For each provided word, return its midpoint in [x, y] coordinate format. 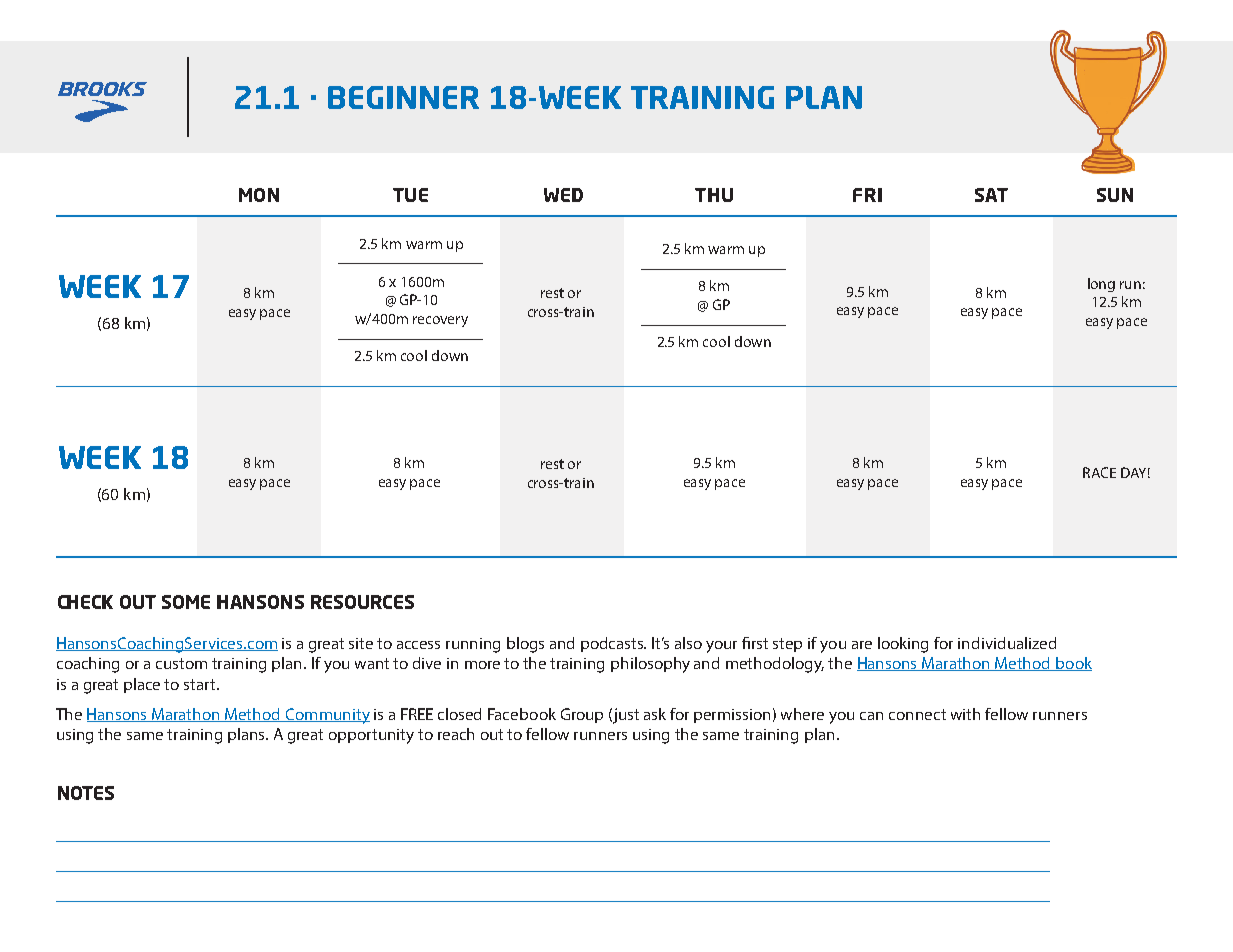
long [1101, 285]
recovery [440, 321]
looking [903, 645]
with [965, 714]
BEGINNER [403, 97]
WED [563, 195]
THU [714, 195]
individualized [1007, 643]
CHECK [85, 602]
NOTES [86, 793]
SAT [991, 195]
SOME [186, 602]
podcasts [613, 644]
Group [582, 715]
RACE [1099, 472]
